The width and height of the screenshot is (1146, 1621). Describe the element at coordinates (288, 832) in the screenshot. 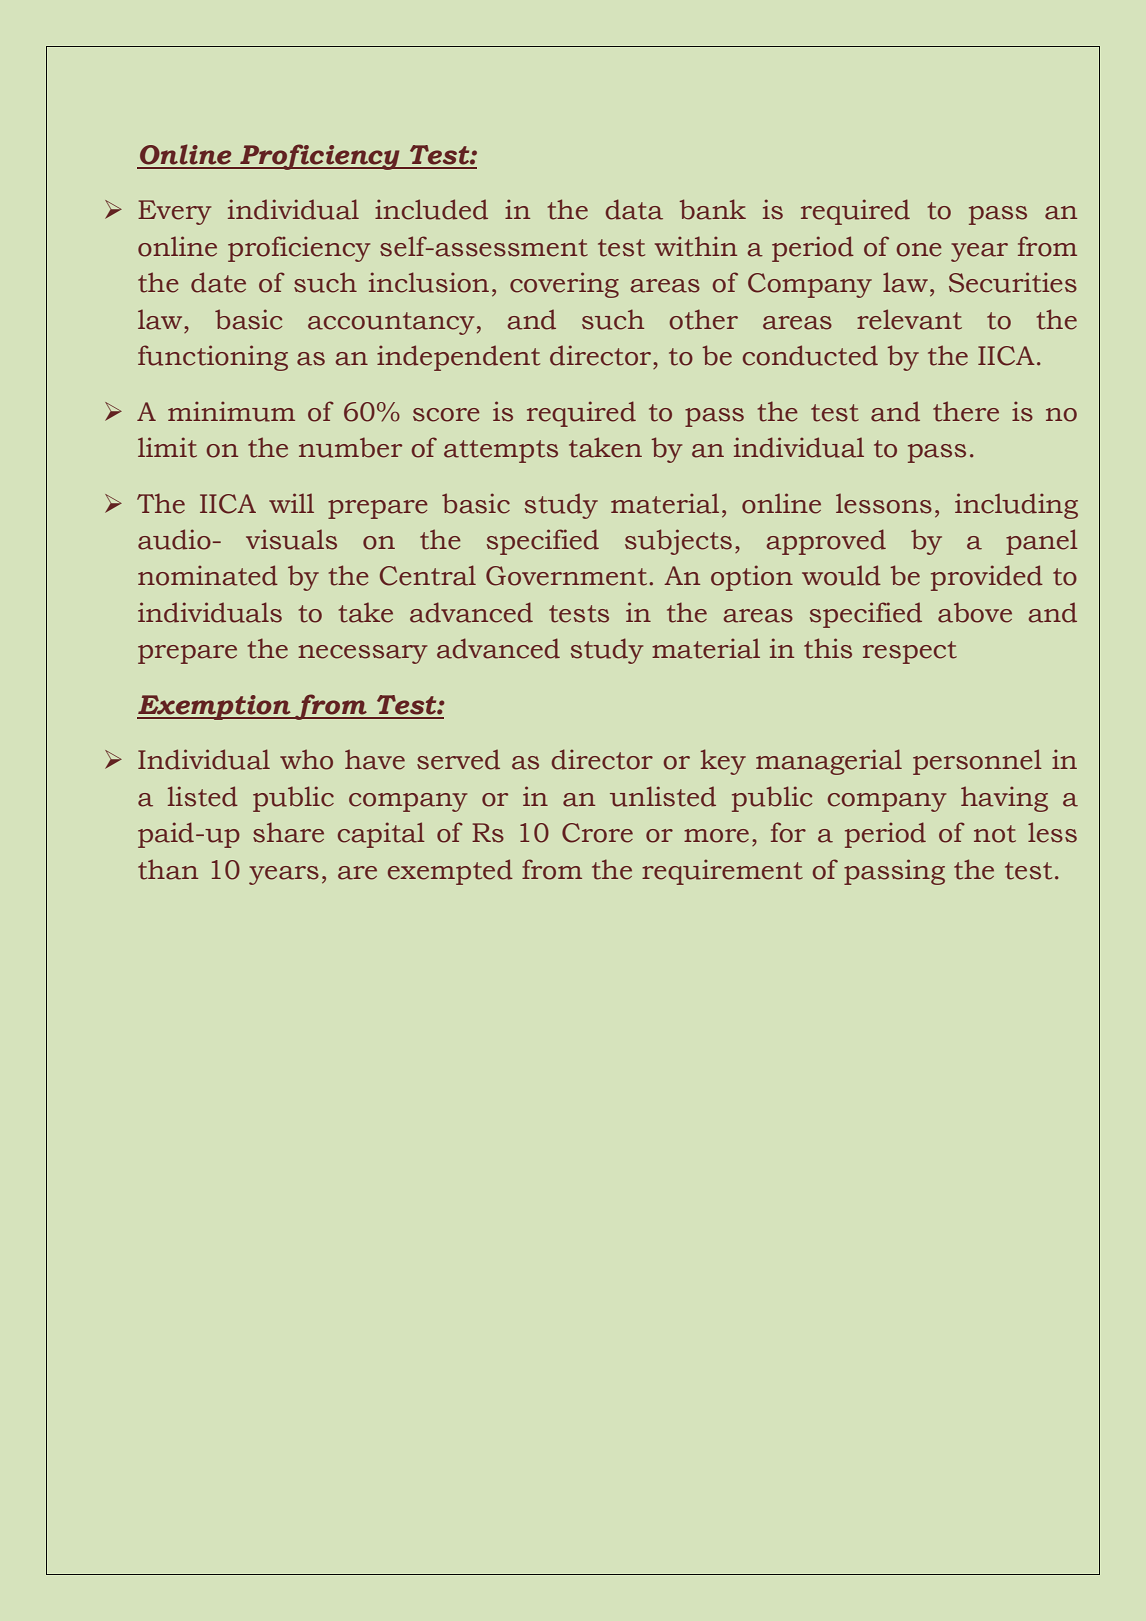

I see `share` at that location.
